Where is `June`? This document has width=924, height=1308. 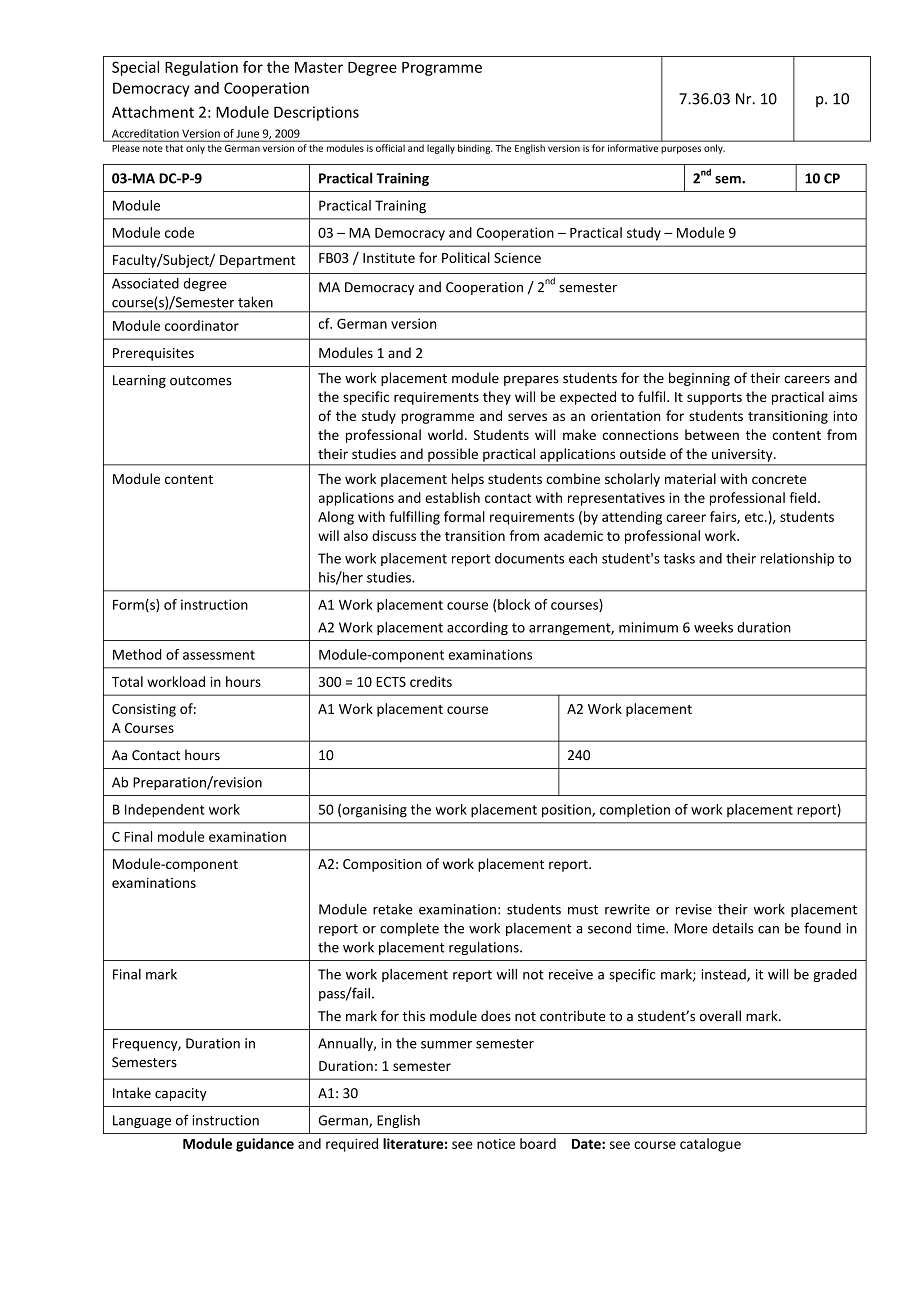
June is located at coordinates (248, 134).
